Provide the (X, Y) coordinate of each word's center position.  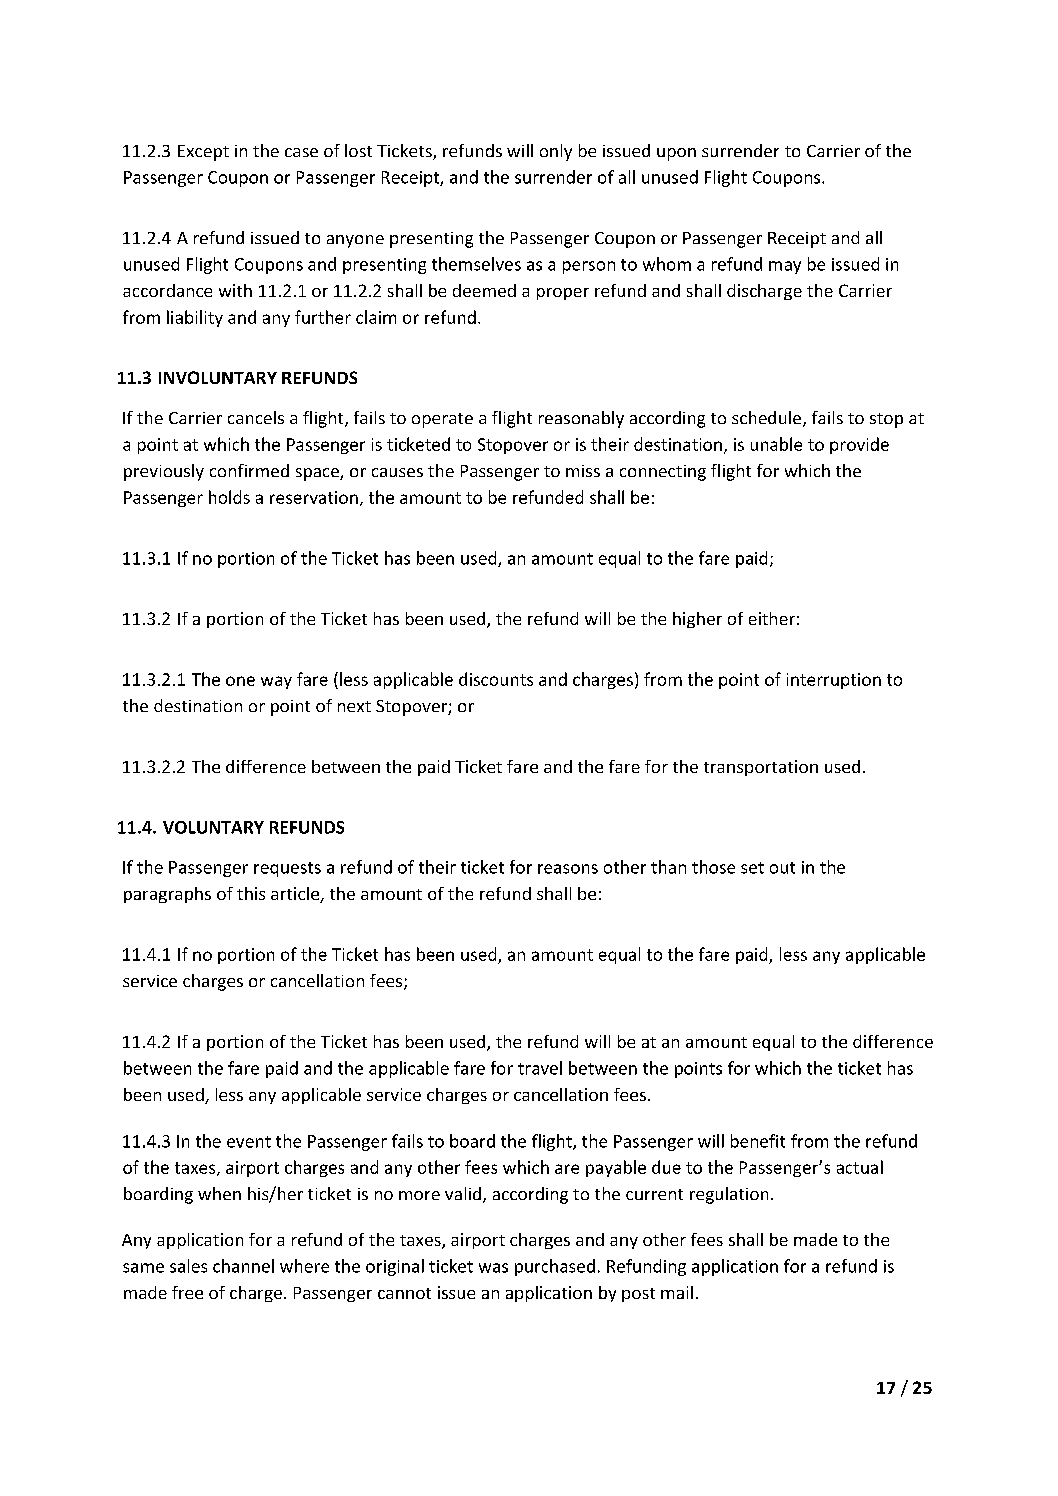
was (493, 1268)
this (251, 893)
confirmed (249, 470)
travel (540, 1068)
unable (776, 444)
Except (203, 153)
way (276, 682)
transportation (761, 768)
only (556, 152)
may (785, 267)
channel (243, 1266)
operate (442, 420)
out (782, 868)
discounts (496, 679)
